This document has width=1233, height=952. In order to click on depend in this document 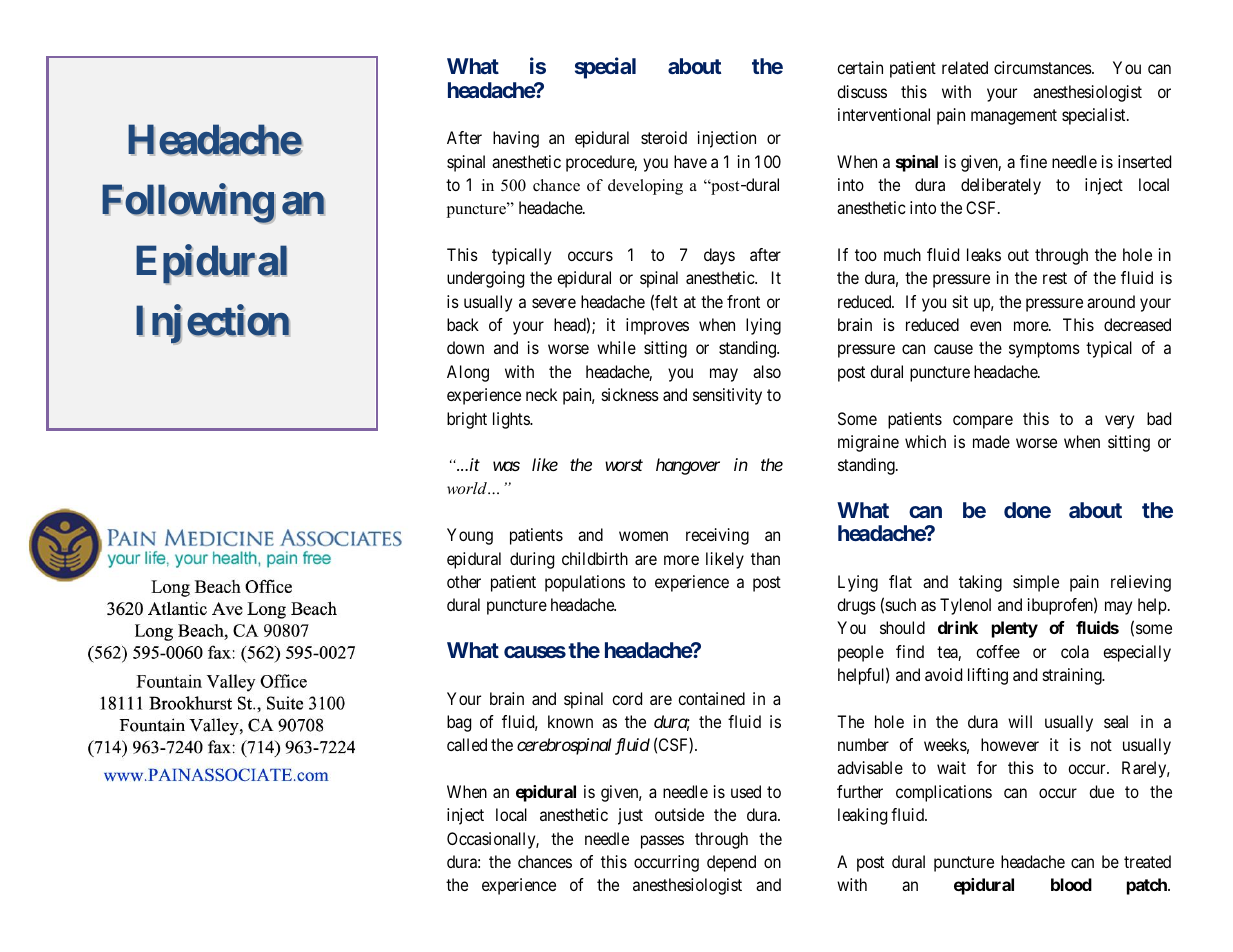, I will do `click(731, 863)`.
